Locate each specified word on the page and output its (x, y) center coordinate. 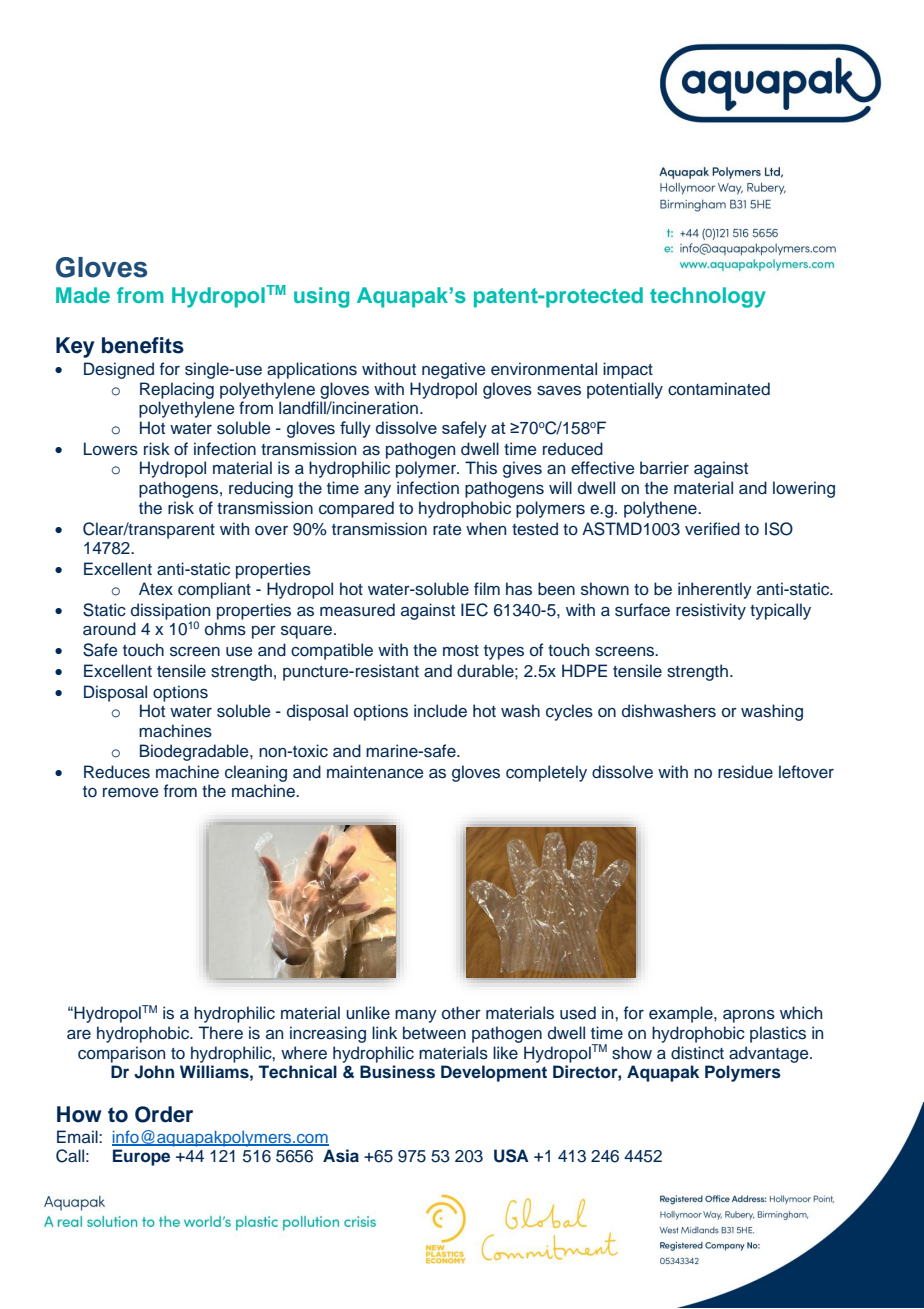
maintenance (375, 772)
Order (164, 1114)
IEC (474, 610)
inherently (715, 590)
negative (454, 370)
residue (745, 772)
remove (131, 793)
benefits (143, 345)
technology (708, 297)
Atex (156, 589)
